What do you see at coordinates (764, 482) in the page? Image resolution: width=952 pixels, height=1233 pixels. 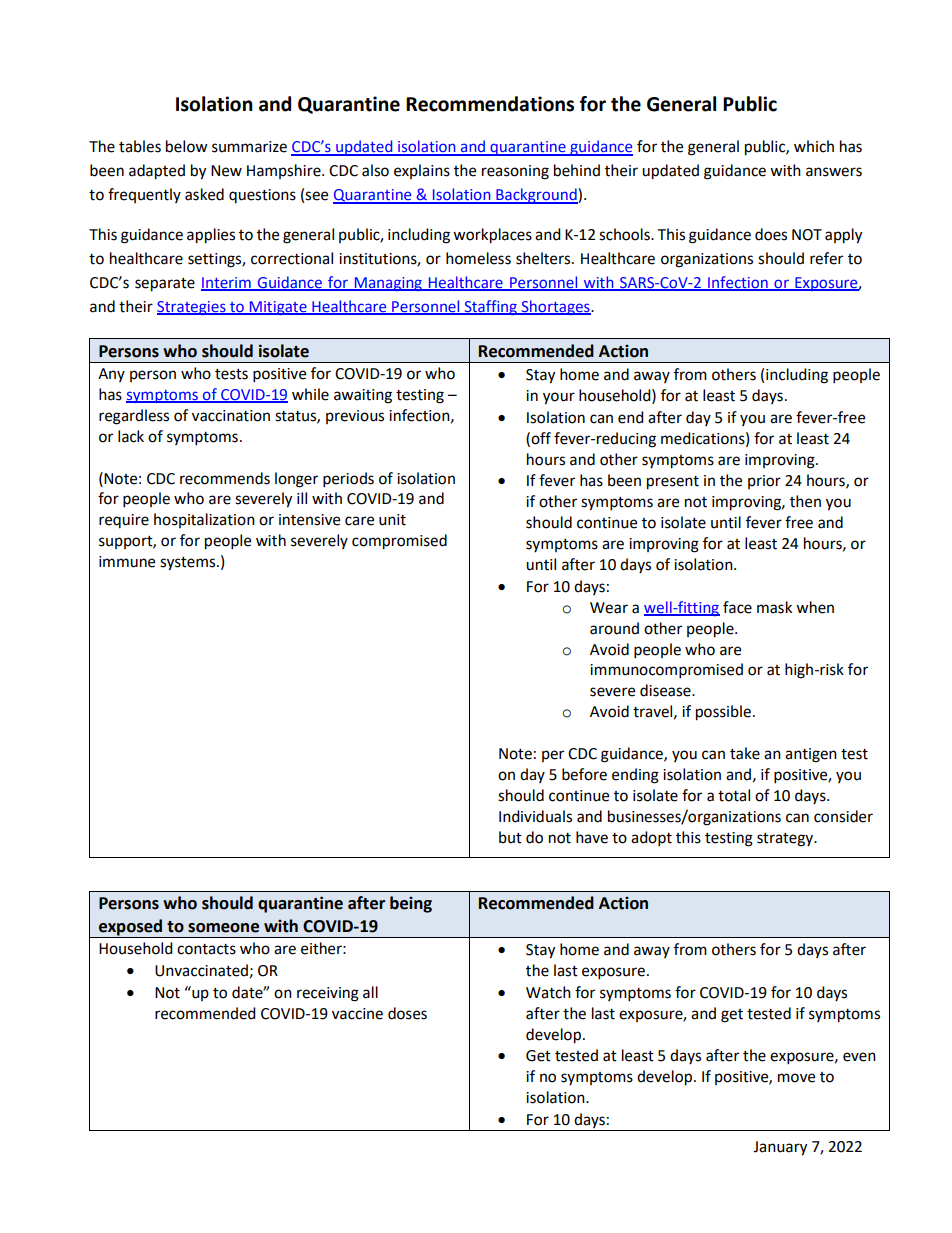 I see `prior` at bounding box center [764, 482].
